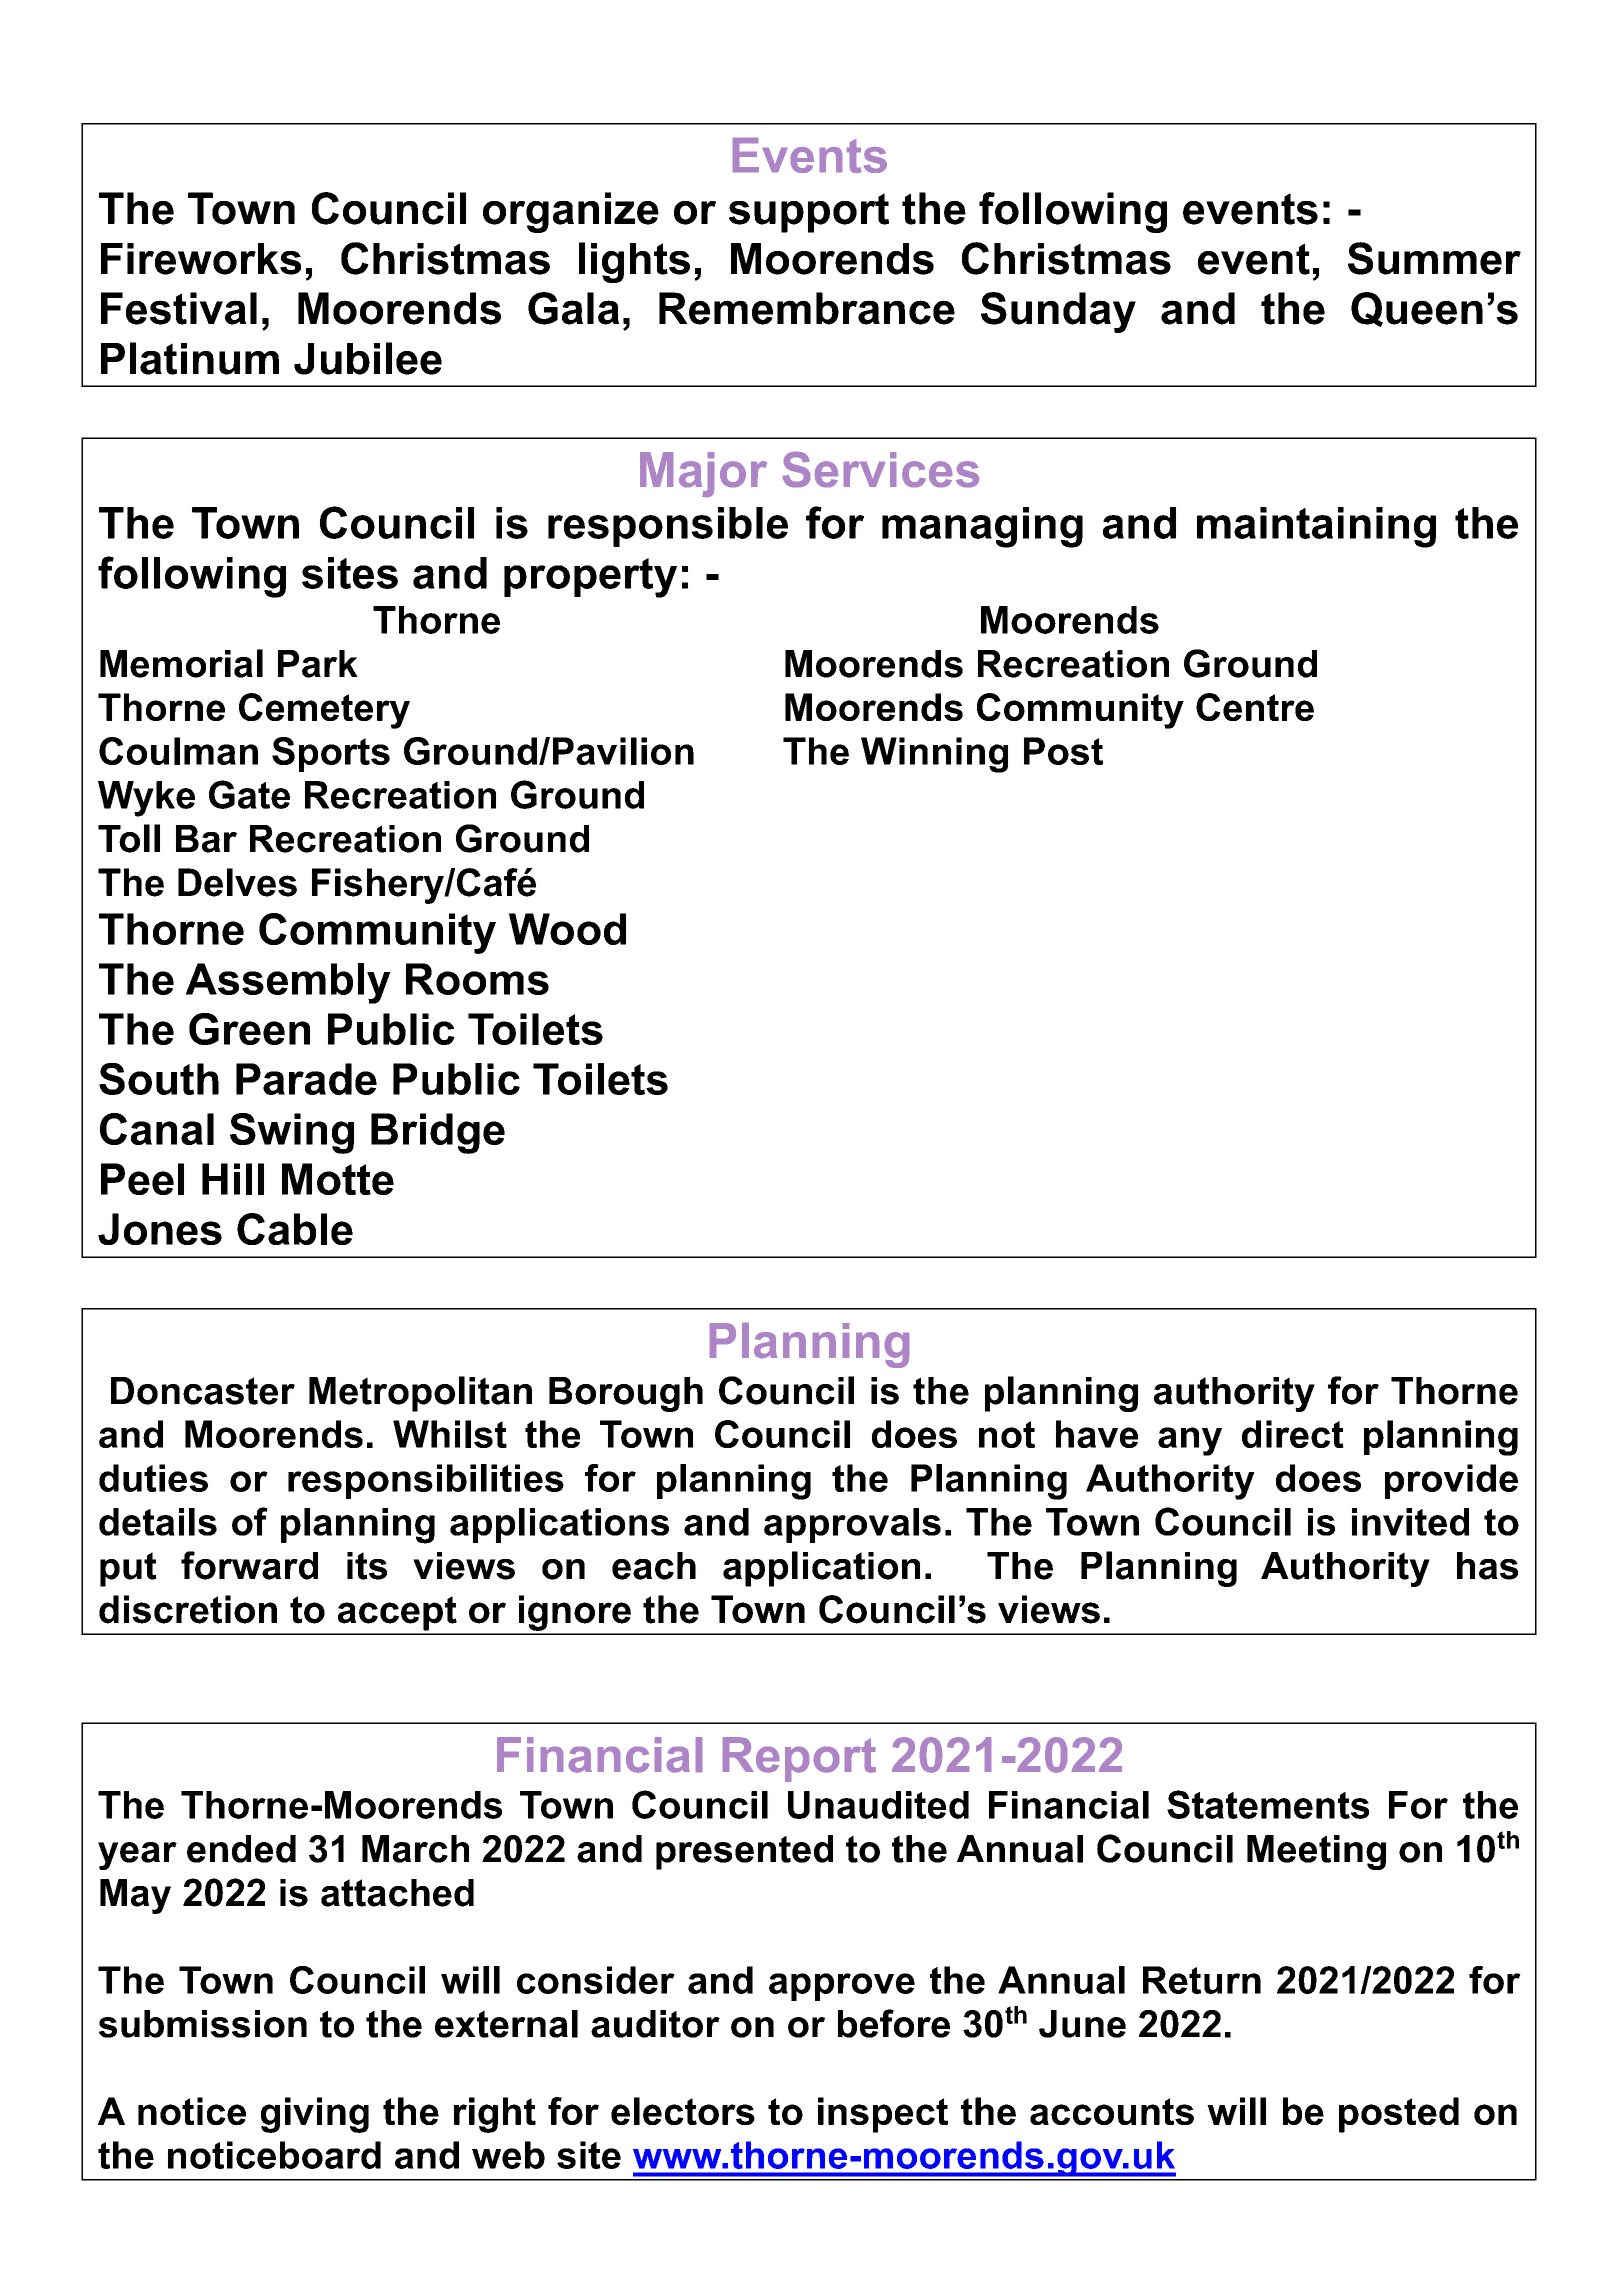  What do you see at coordinates (934, 755) in the document?
I see `Winning` at bounding box center [934, 755].
